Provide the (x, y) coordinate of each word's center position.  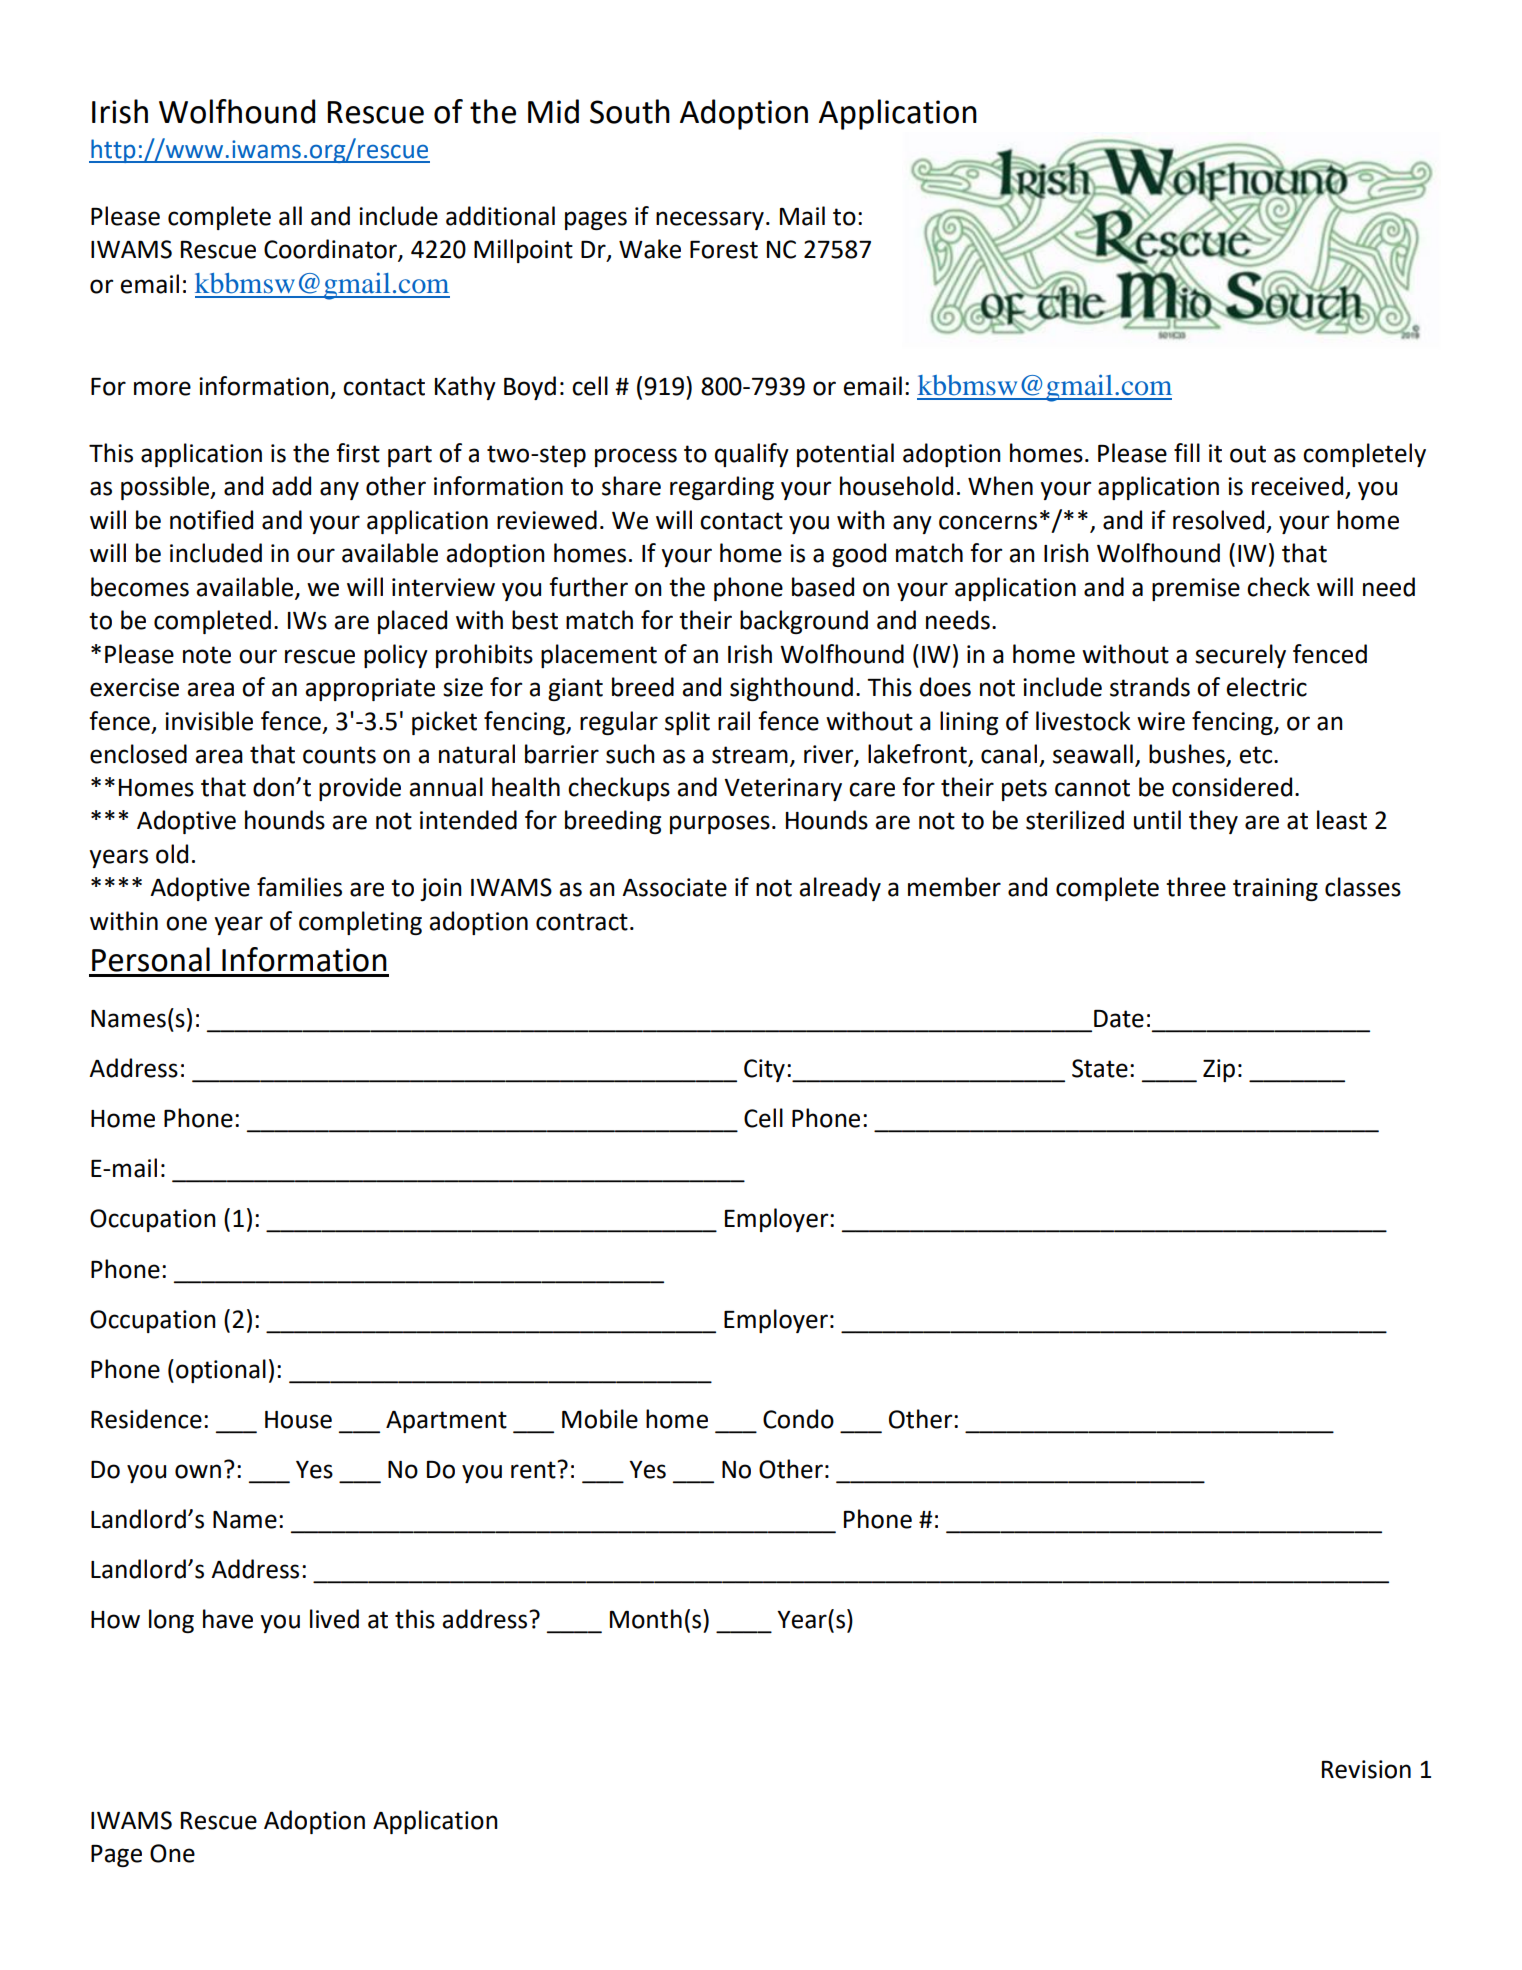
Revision (1366, 1769)
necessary (710, 220)
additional (500, 216)
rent (534, 1470)
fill (1187, 452)
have (228, 1619)
